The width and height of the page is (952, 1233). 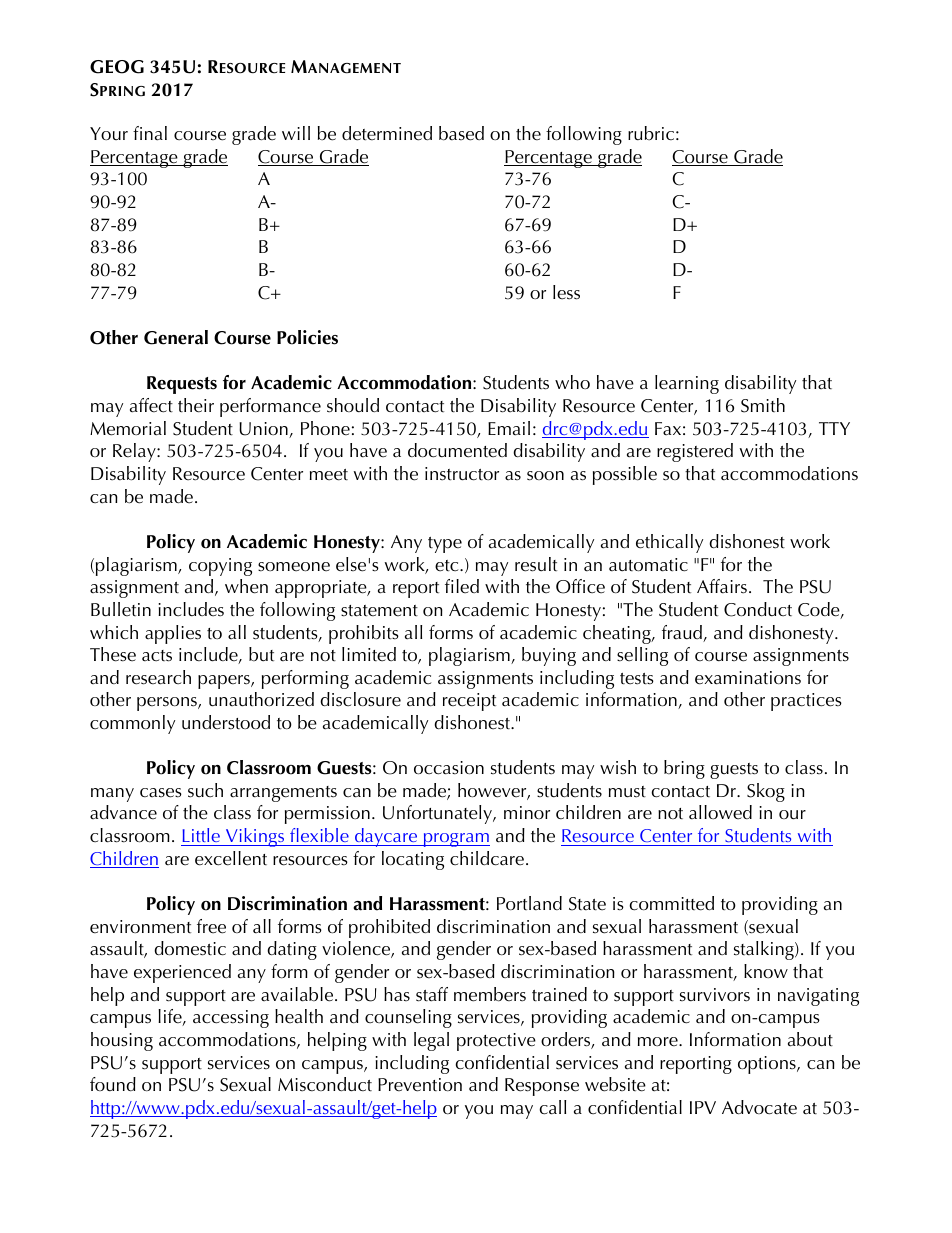 I want to click on committed, so click(x=671, y=903).
